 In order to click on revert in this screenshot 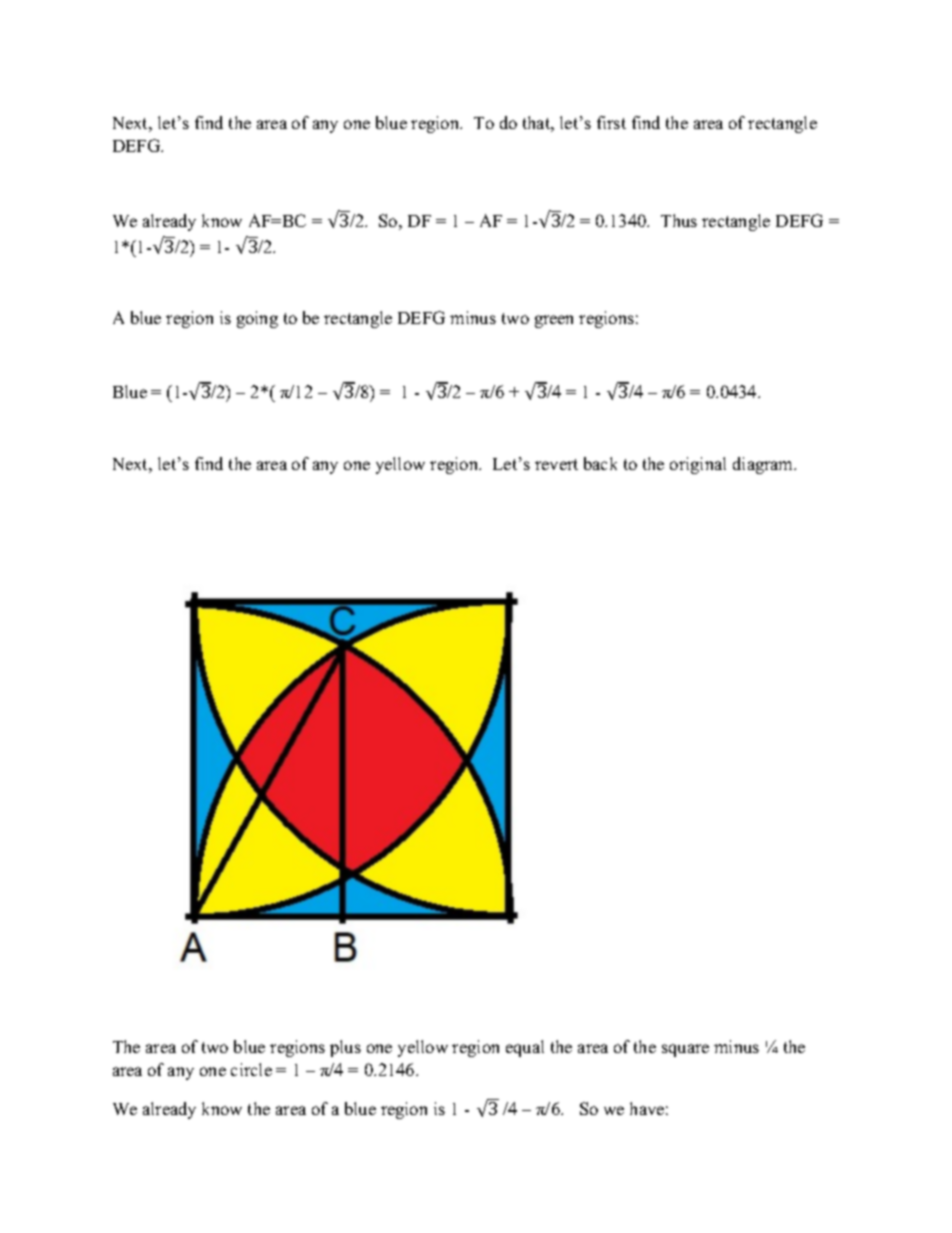, I will do `click(556, 464)`.
